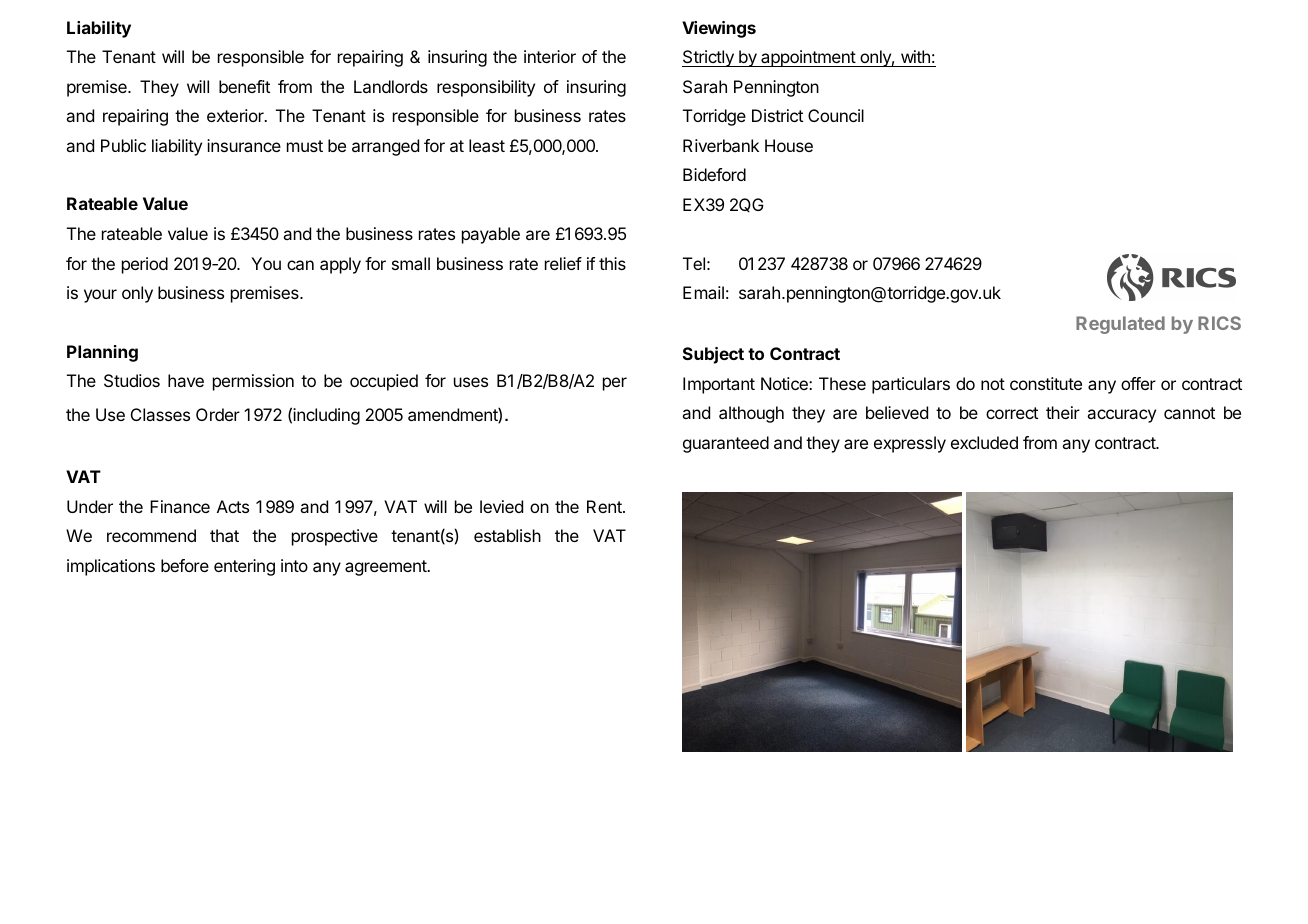 Image resolution: width=1308 pixels, height=924 pixels. What do you see at coordinates (789, 145) in the screenshot?
I see `House` at bounding box center [789, 145].
